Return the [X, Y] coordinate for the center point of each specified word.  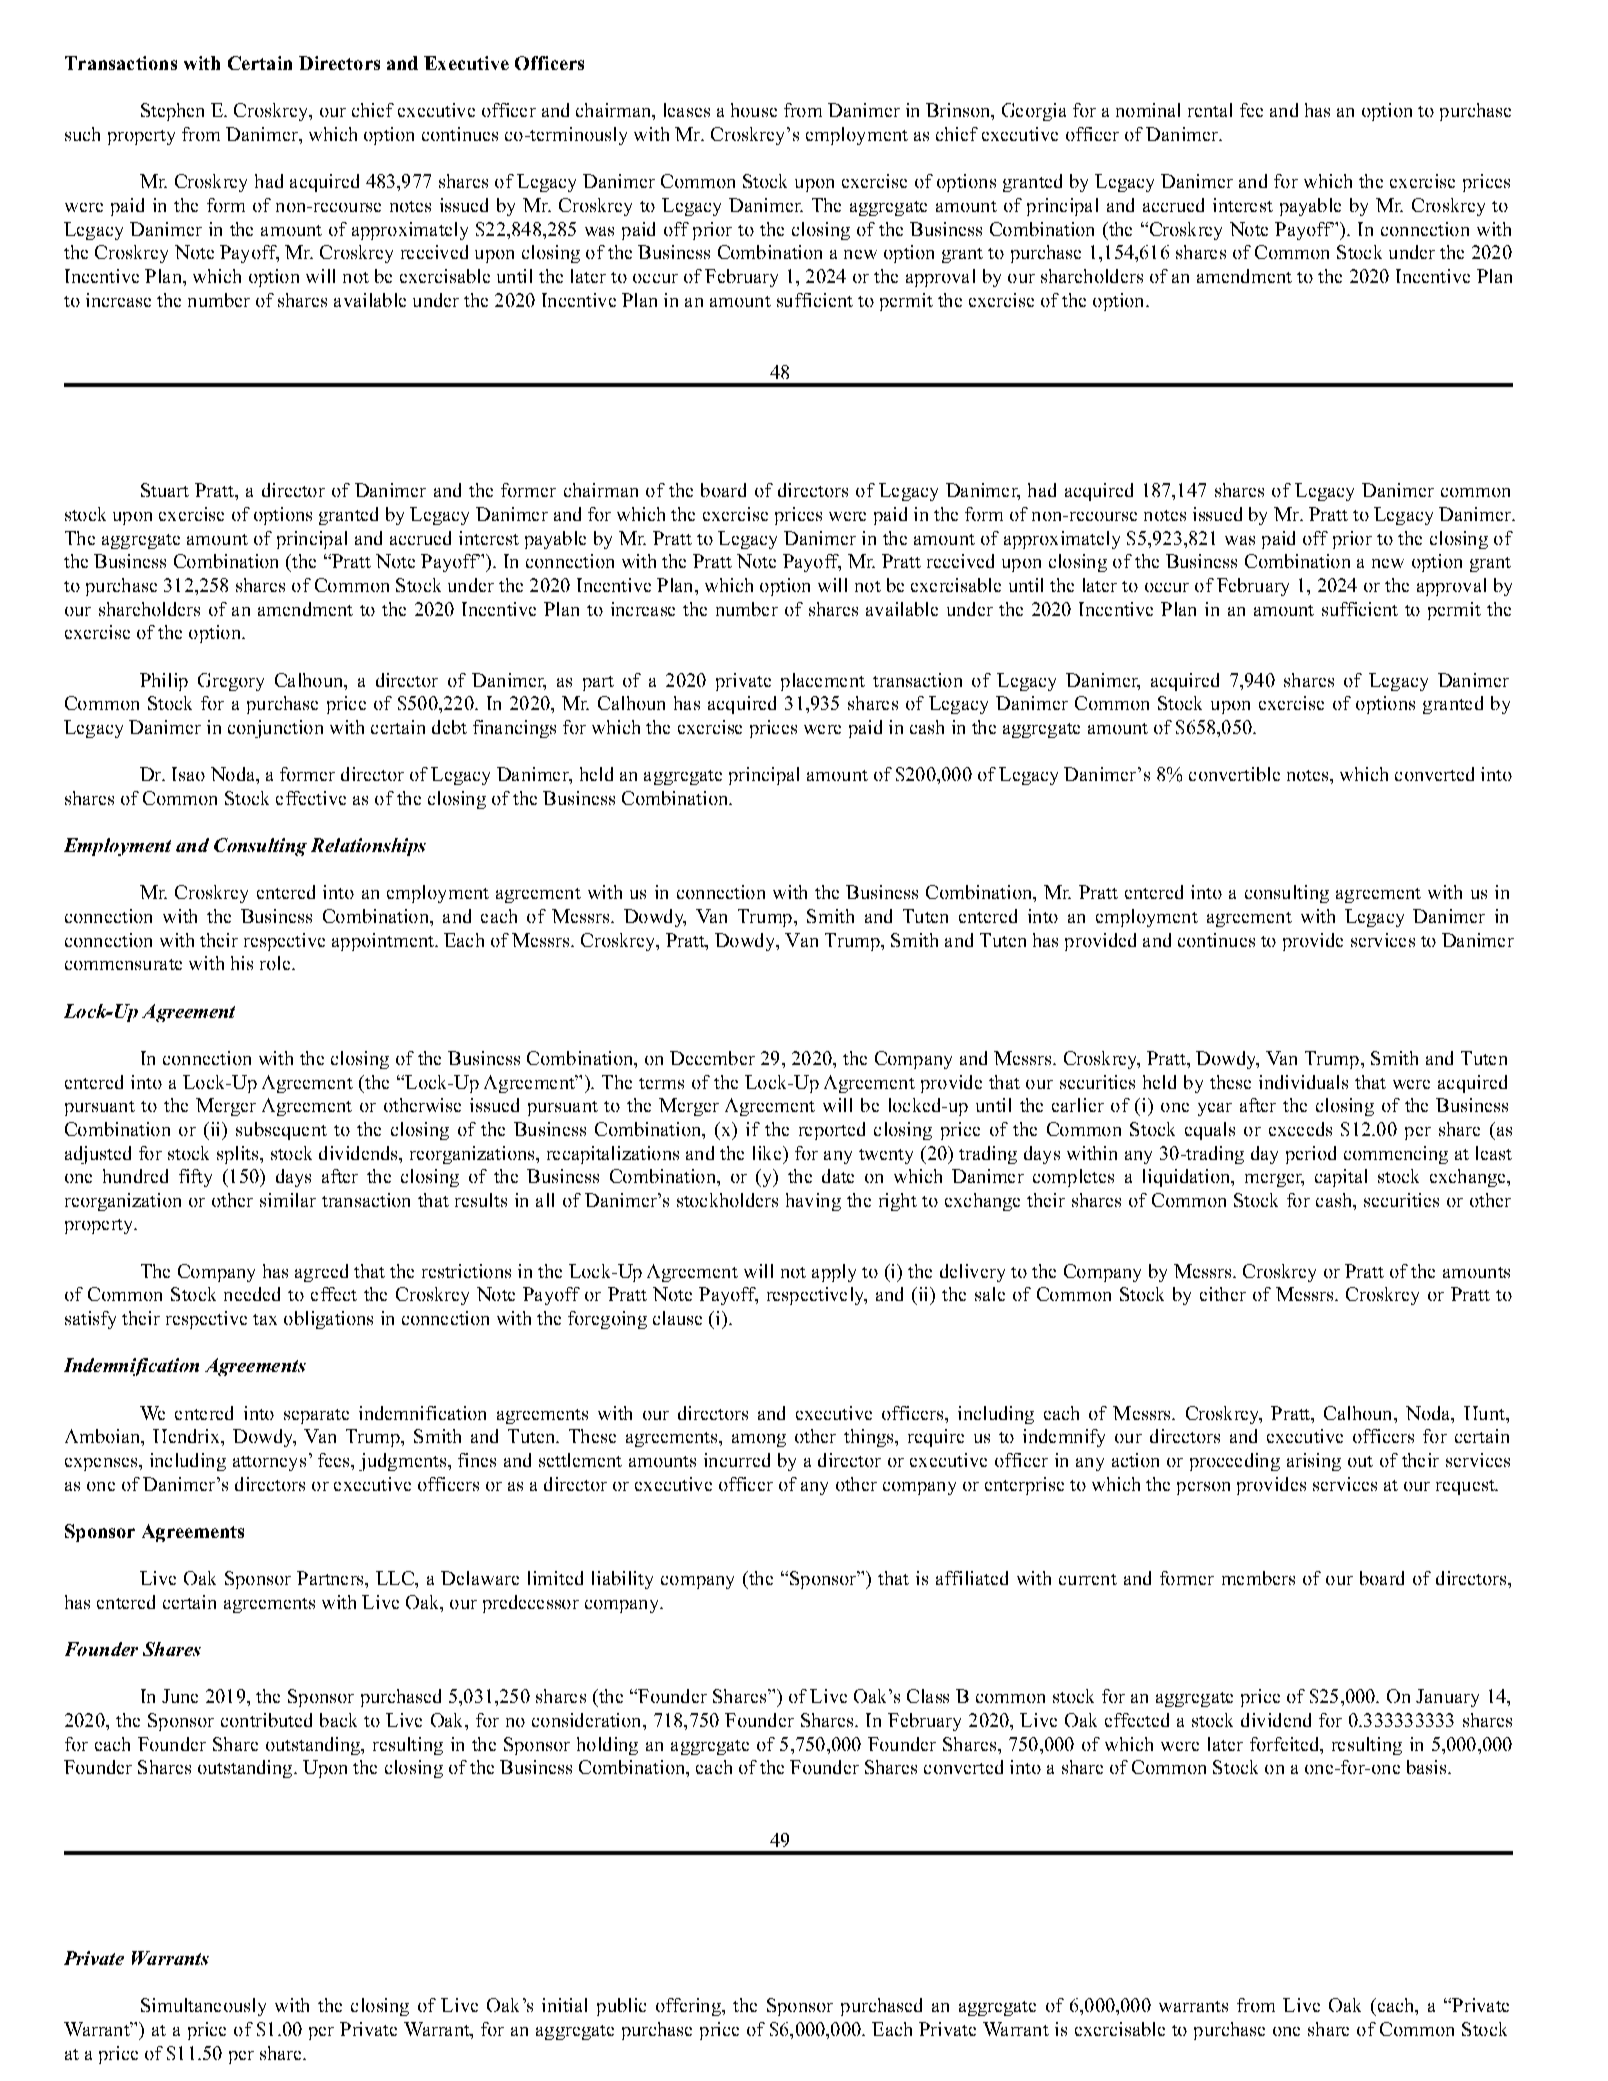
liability [622, 1580]
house [754, 110]
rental [1210, 110]
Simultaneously [203, 2007]
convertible [1234, 774]
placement [823, 682]
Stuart [165, 490]
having [813, 1202]
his [242, 963]
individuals [1303, 1082]
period [1311, 1155]
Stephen [172, 112]
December [712, 1058]
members [1258, 1578]
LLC [396, 1578]
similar [288, 1200]
